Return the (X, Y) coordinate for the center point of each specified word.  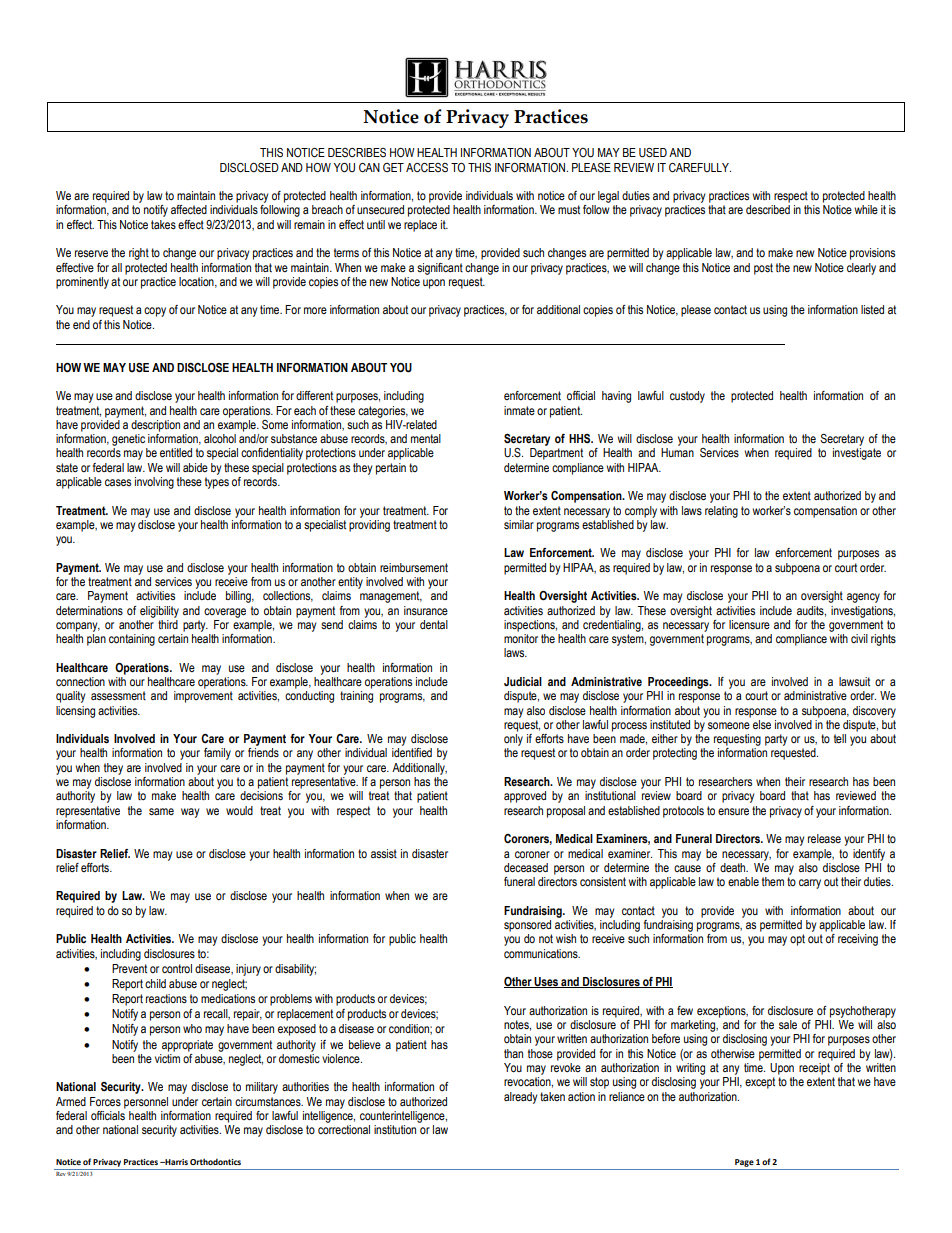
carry (810, 884)
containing (132, 640)
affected (189, 209)
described (768, 209)
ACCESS (427, 167)
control (177, 968)
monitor (521, 638)
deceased (526, 868)
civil (859, 638)
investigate (857, 454)
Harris (175, 1162)
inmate (519, 410)
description (155, 426)
